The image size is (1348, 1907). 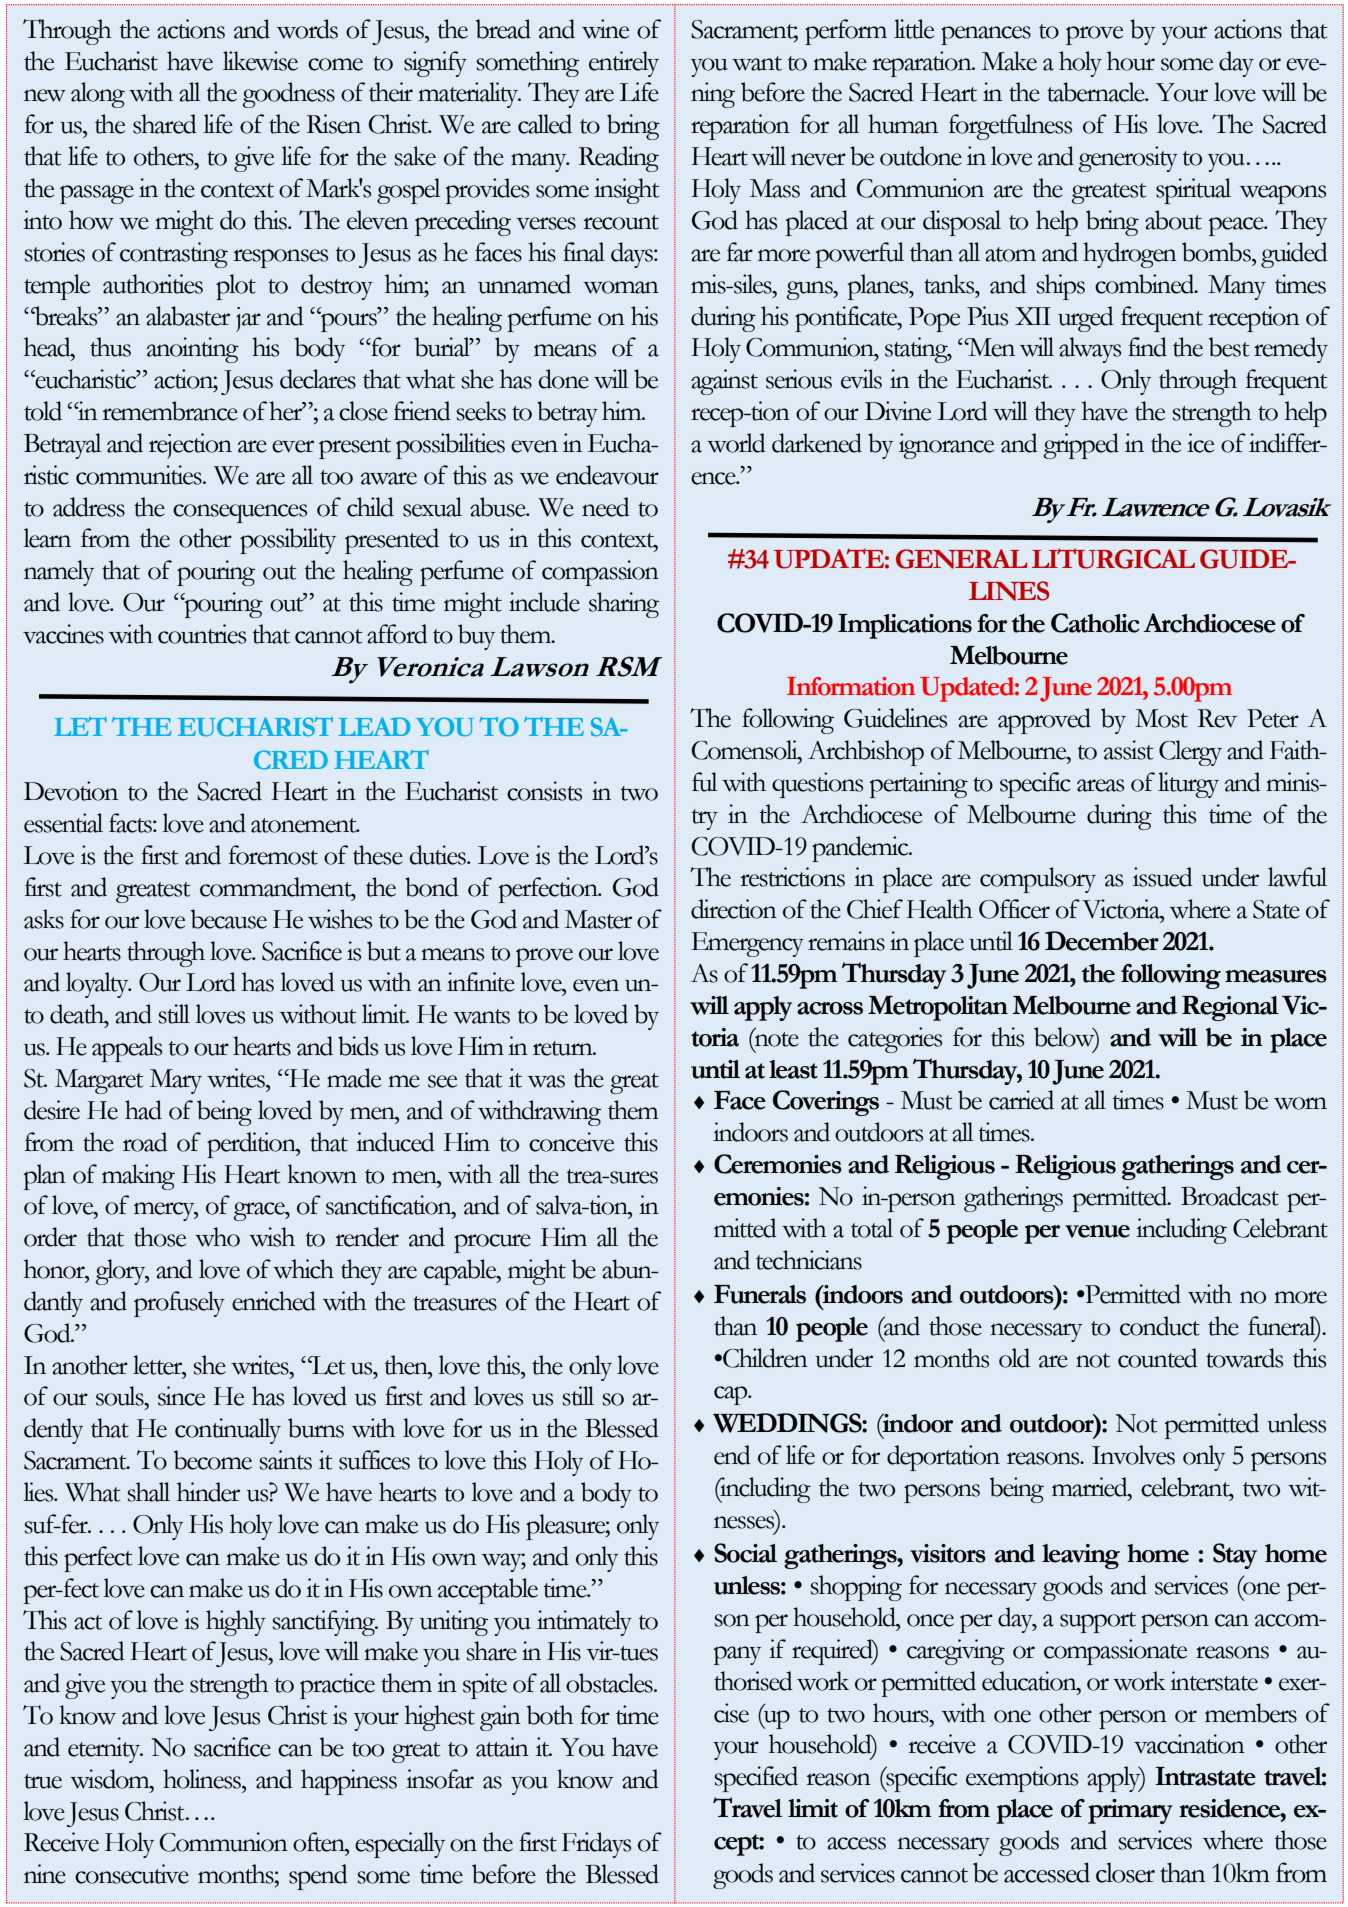 I want to click on specified, so click(x=756, y=1779).
